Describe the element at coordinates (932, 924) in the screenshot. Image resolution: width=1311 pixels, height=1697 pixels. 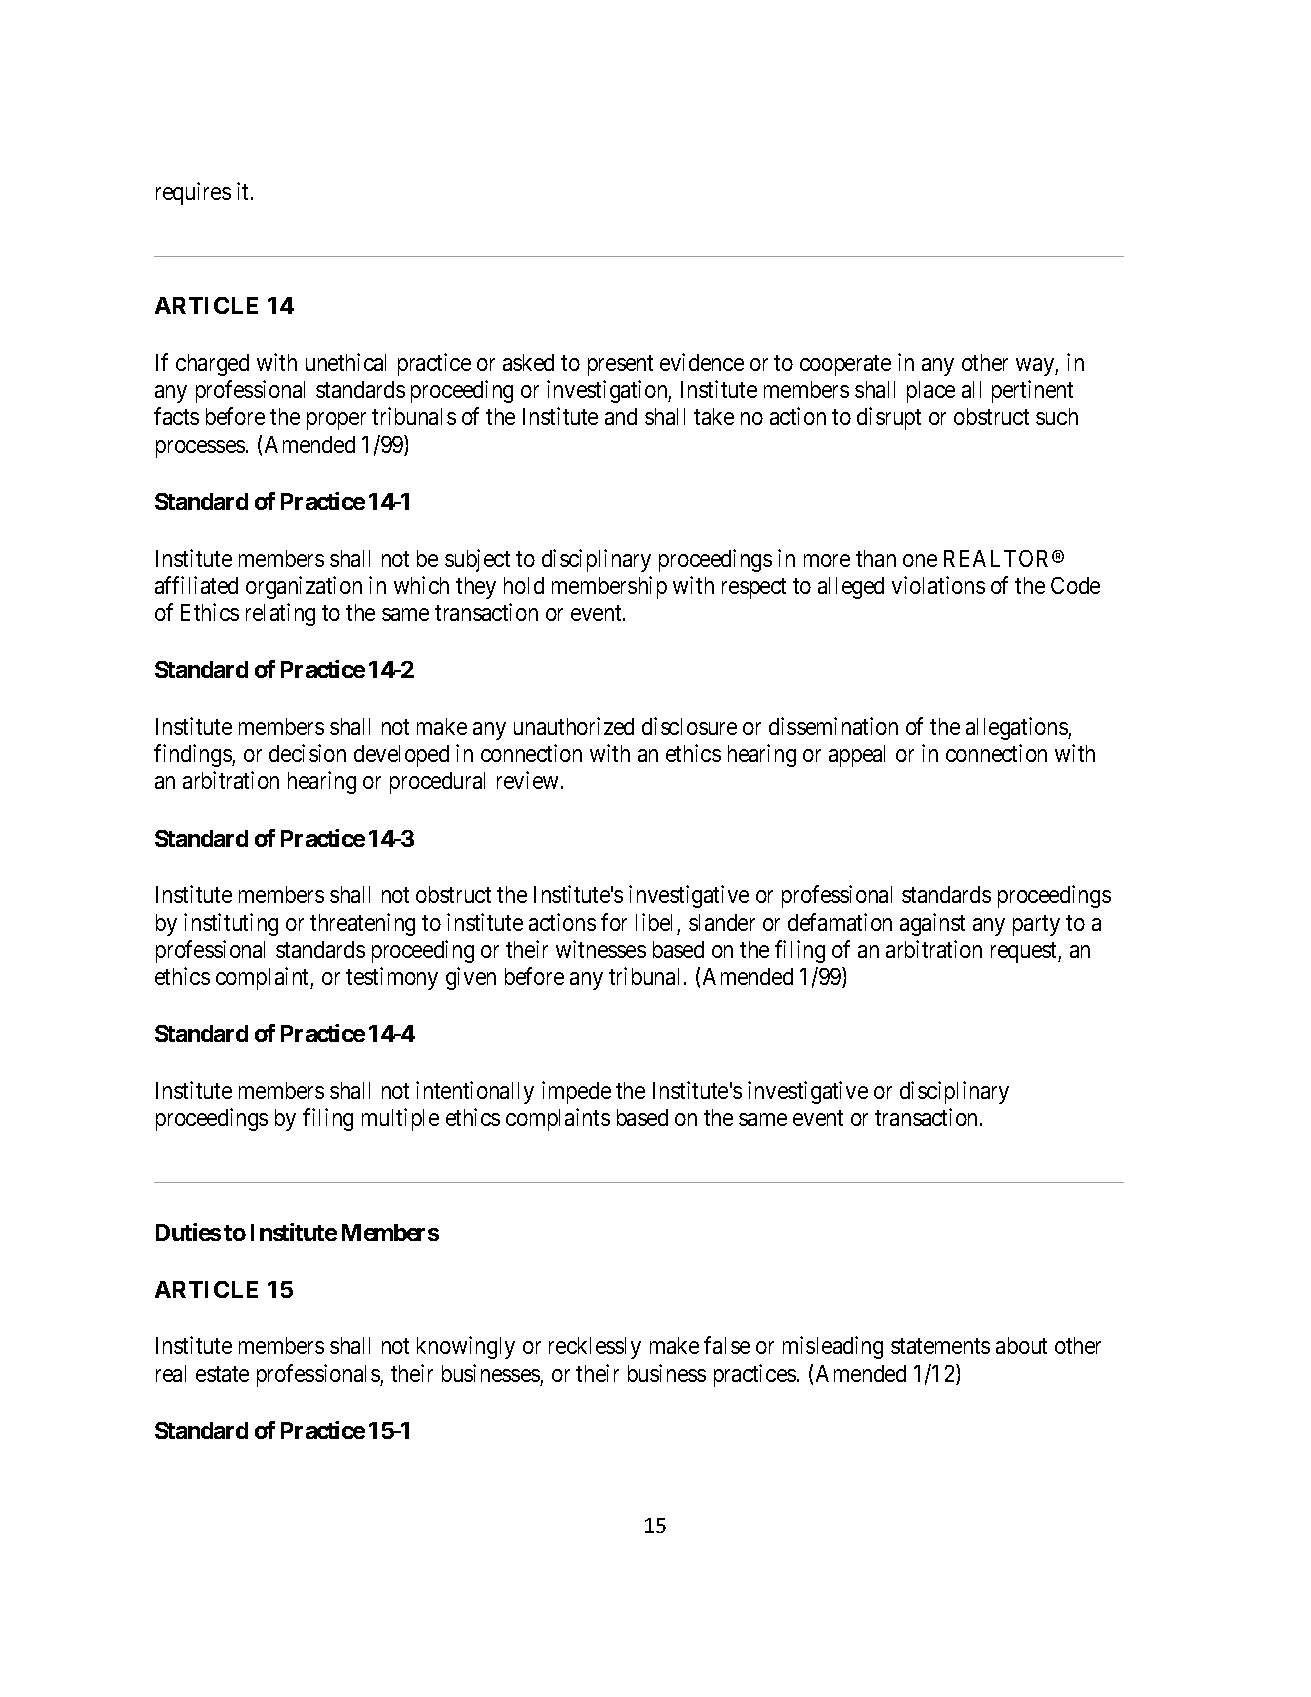
I see `against` at that location.
